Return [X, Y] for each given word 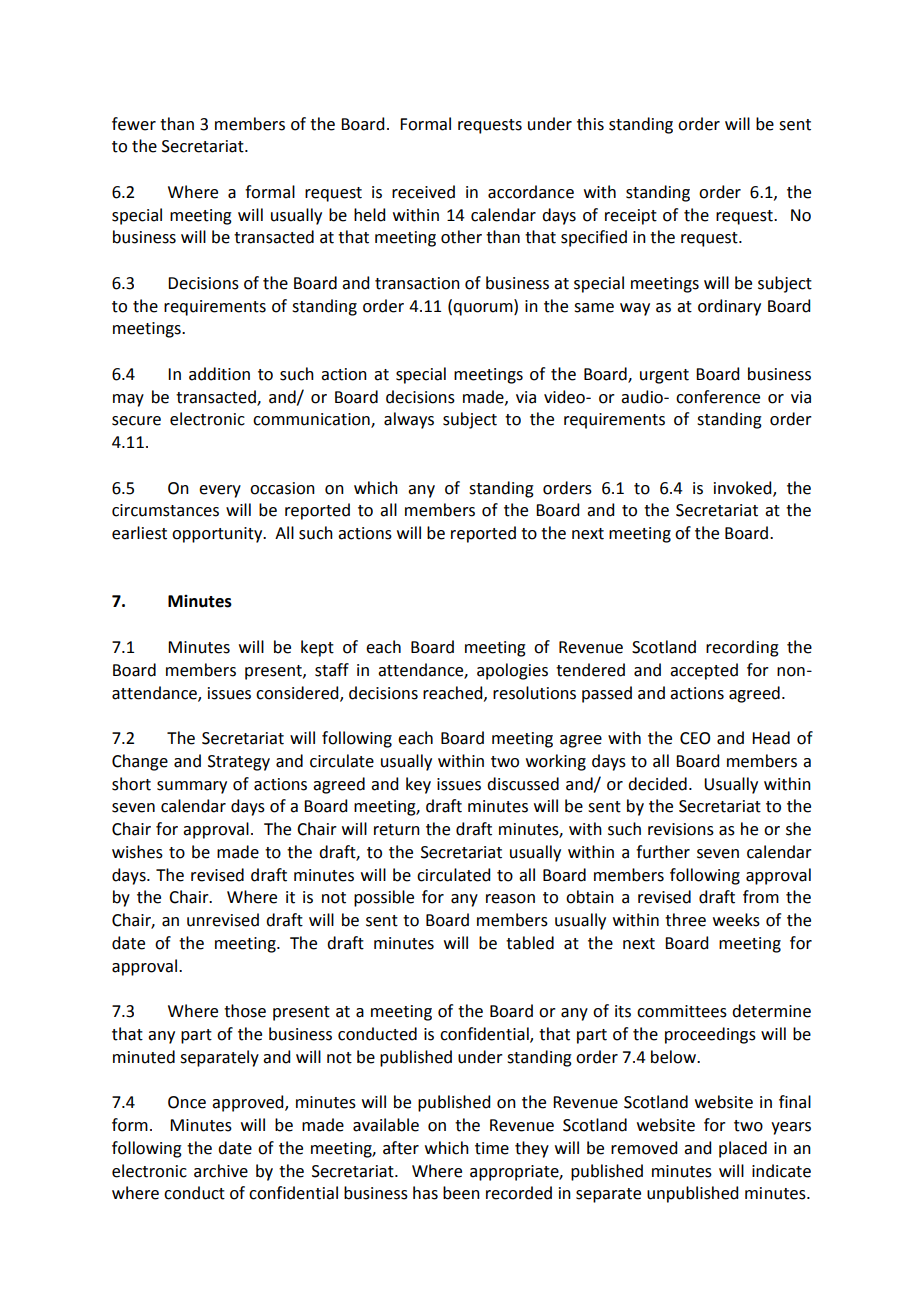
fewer [134, 124]
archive [221, 1171]
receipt [631, 217]
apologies [512, 671]
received [423, 192]
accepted [704, 671]
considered [298, 693]
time [492, 1148]
